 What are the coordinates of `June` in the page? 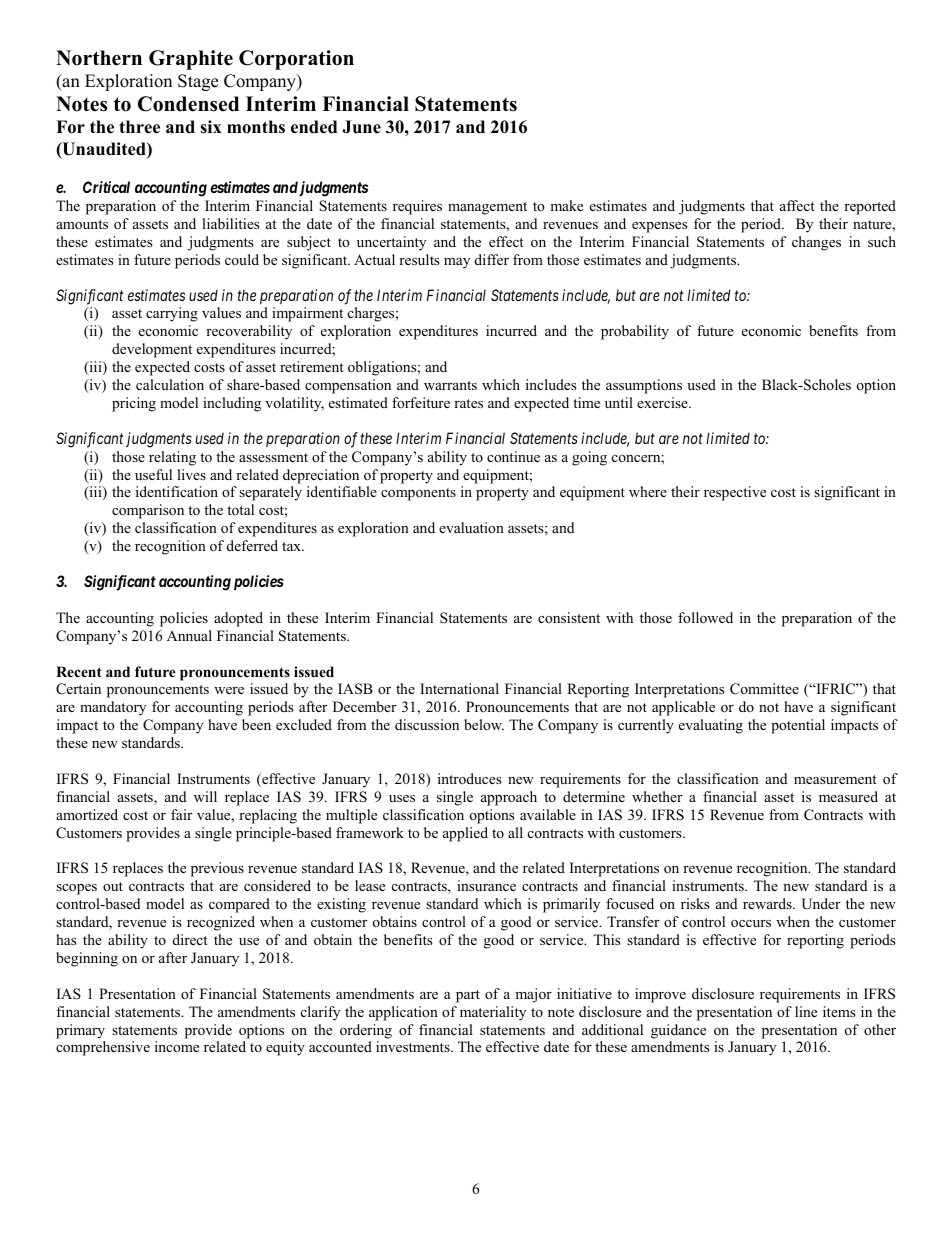 It's located at (361, 127).
